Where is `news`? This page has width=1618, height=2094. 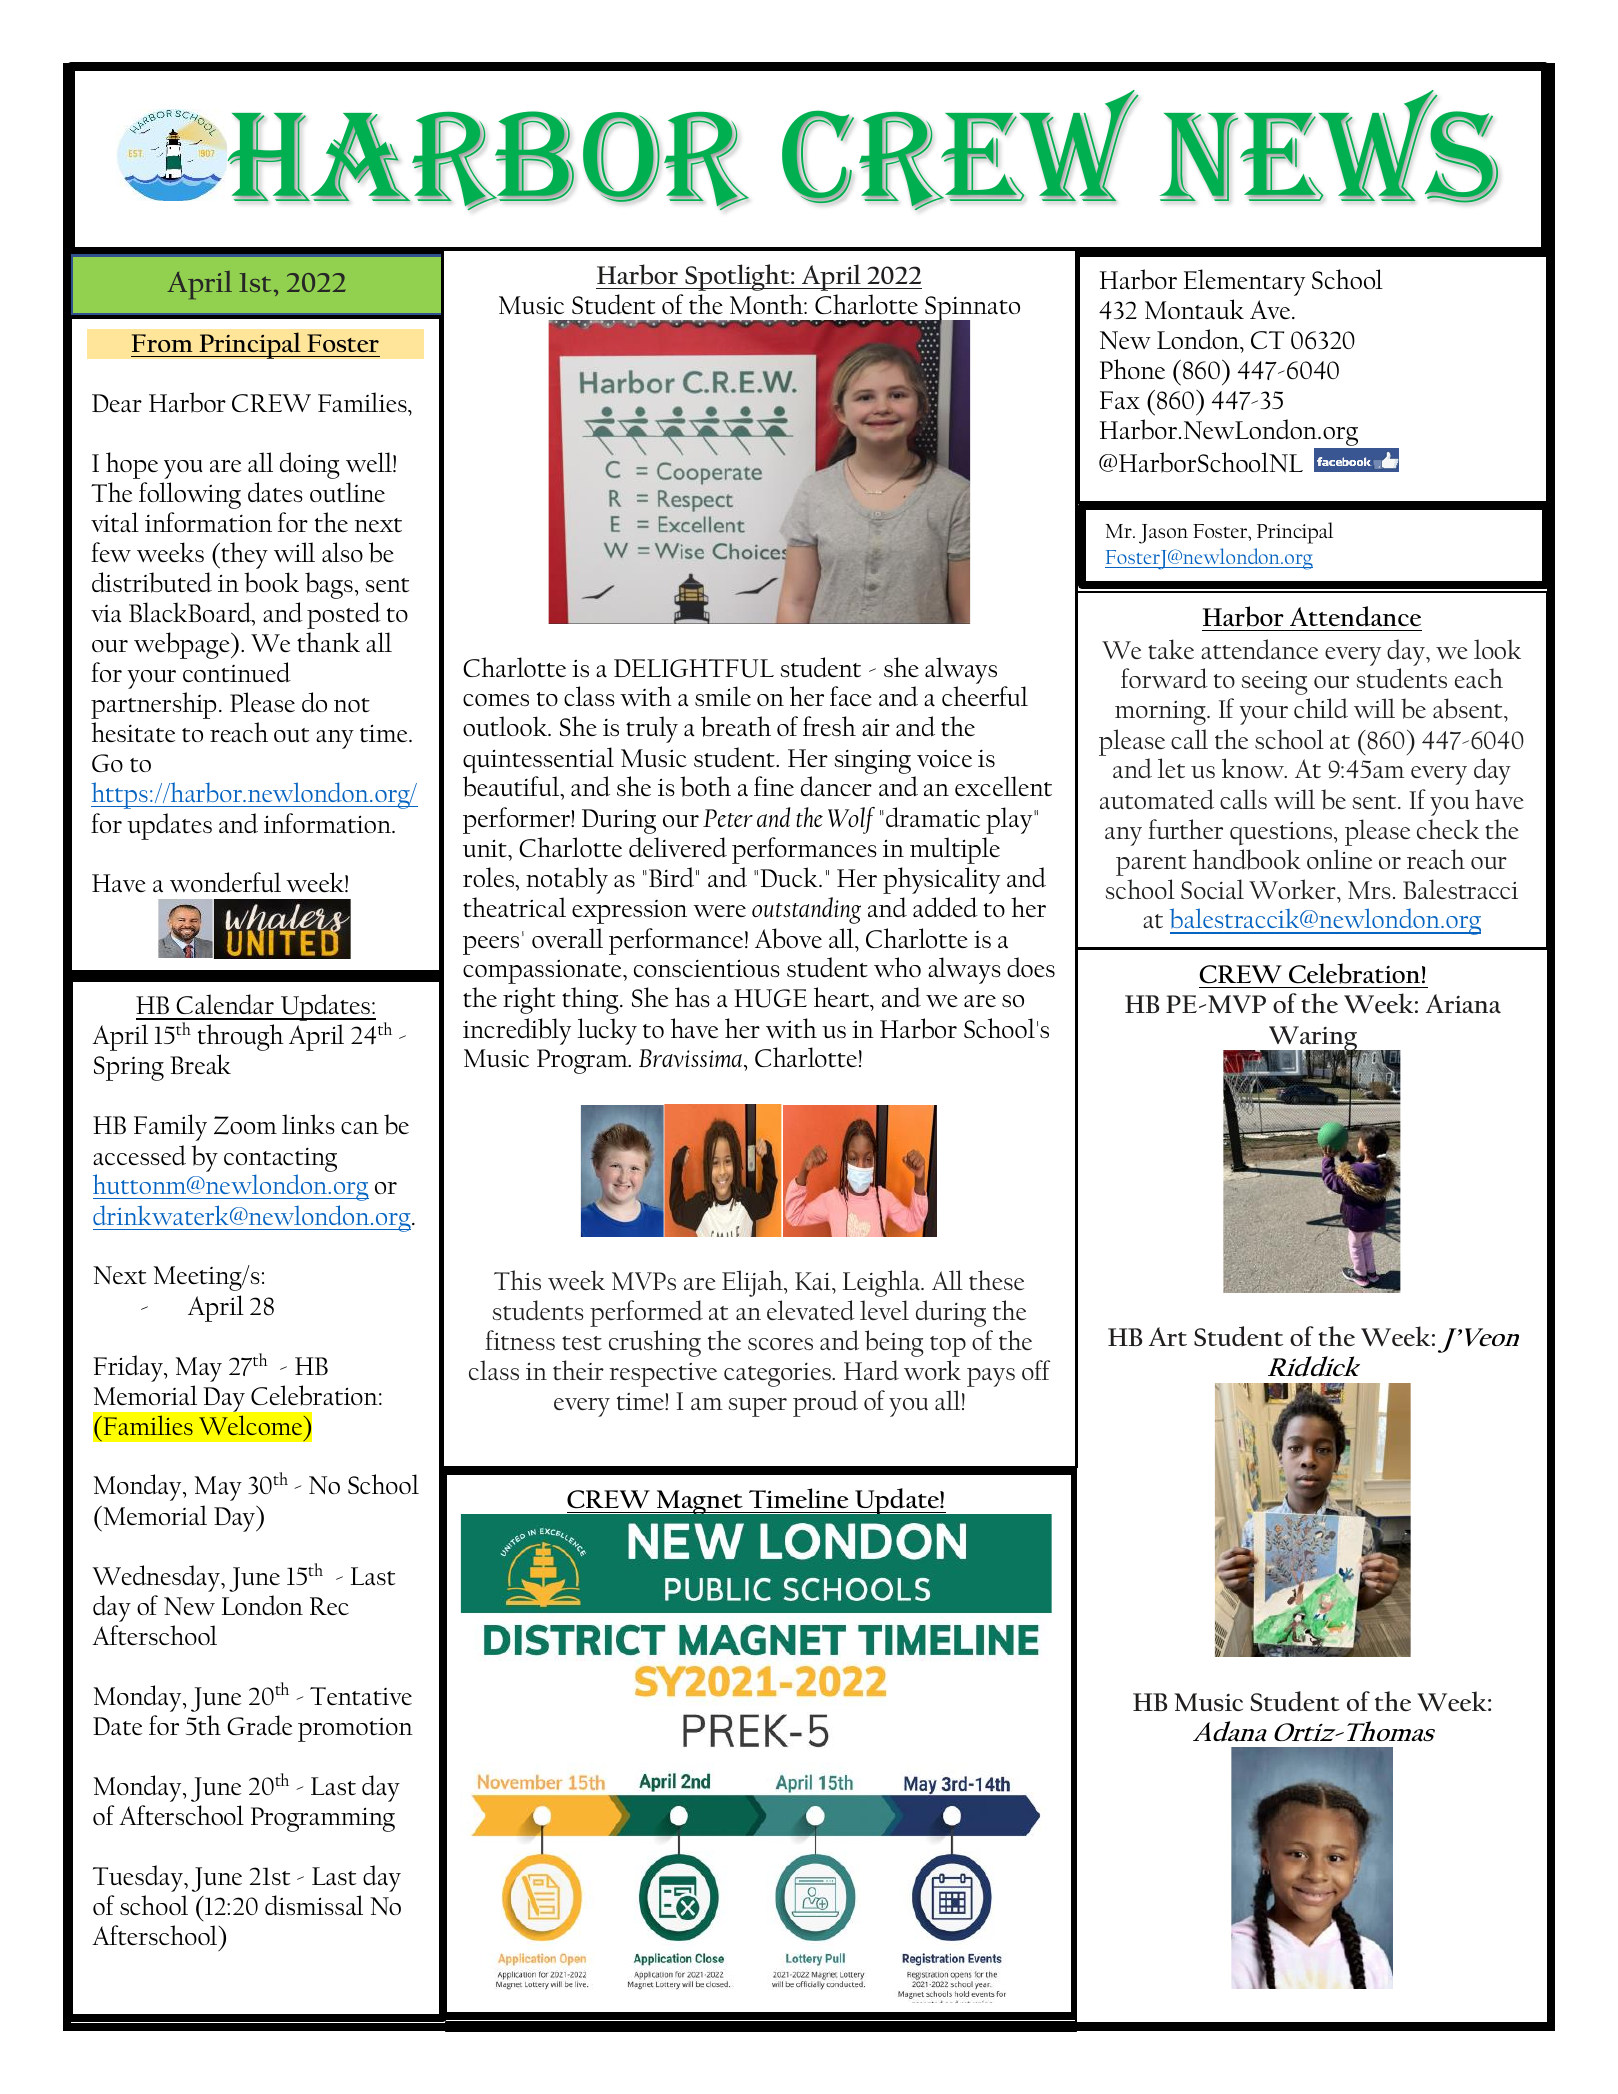
news is located at coordinates (1328, 146).
